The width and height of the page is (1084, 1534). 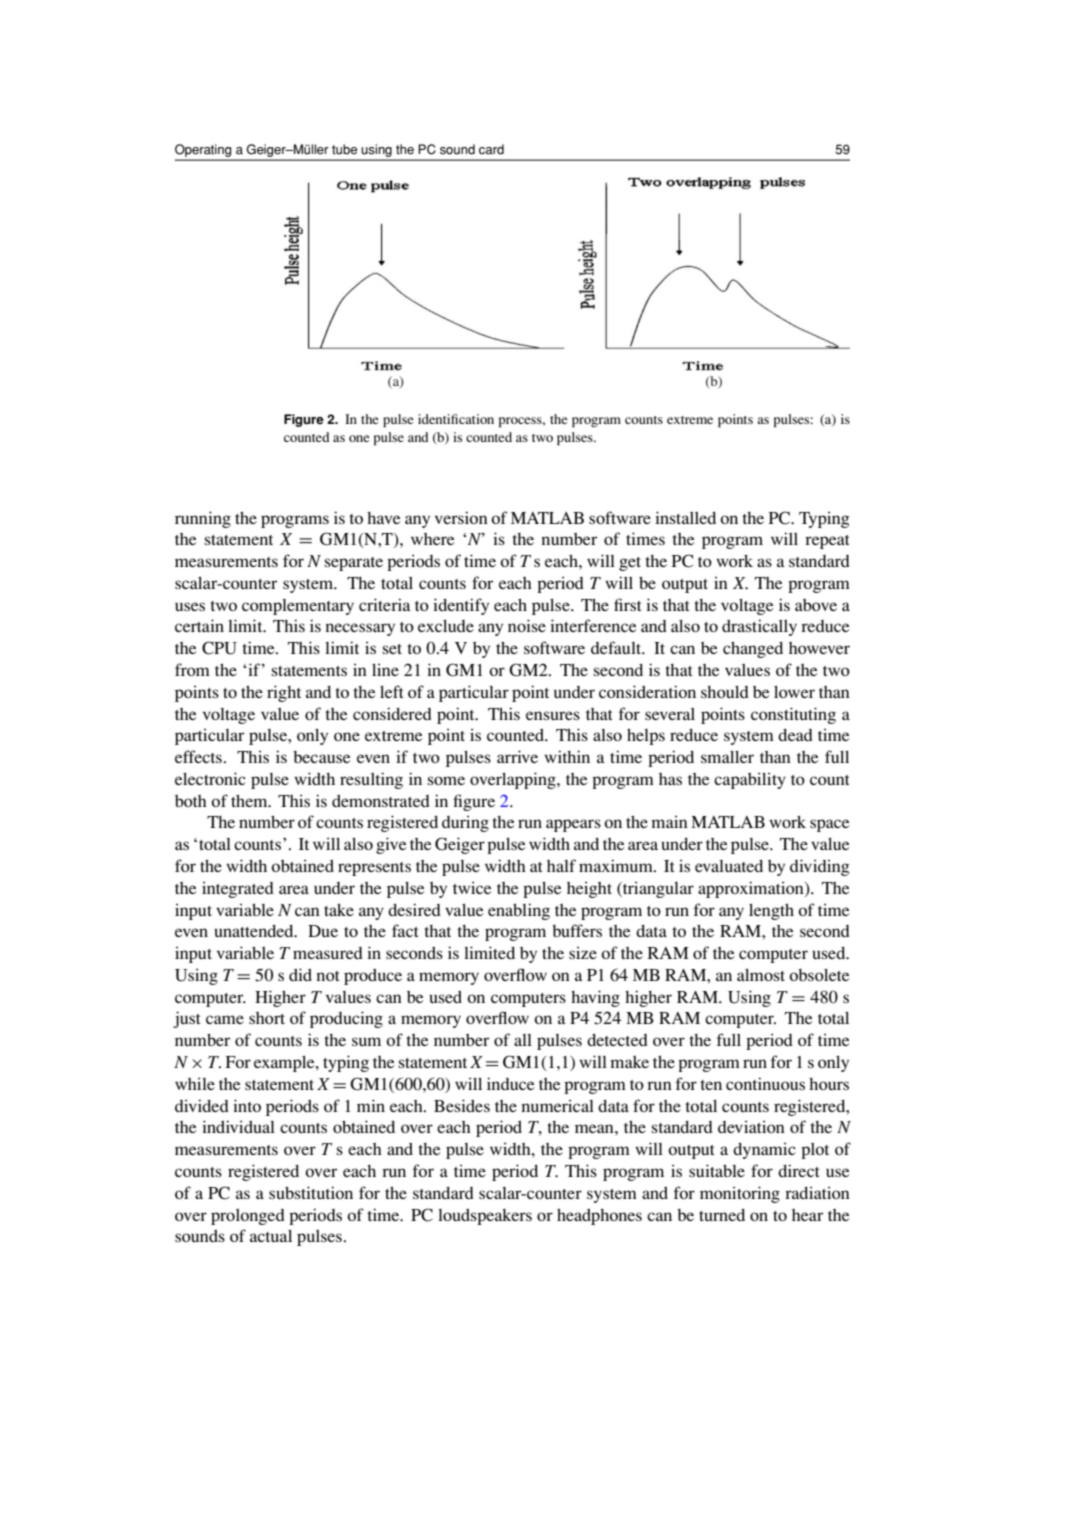 What do you see at coordinates (685, 517) in the page?
I see `installed` at bounding box center [685, 517].
